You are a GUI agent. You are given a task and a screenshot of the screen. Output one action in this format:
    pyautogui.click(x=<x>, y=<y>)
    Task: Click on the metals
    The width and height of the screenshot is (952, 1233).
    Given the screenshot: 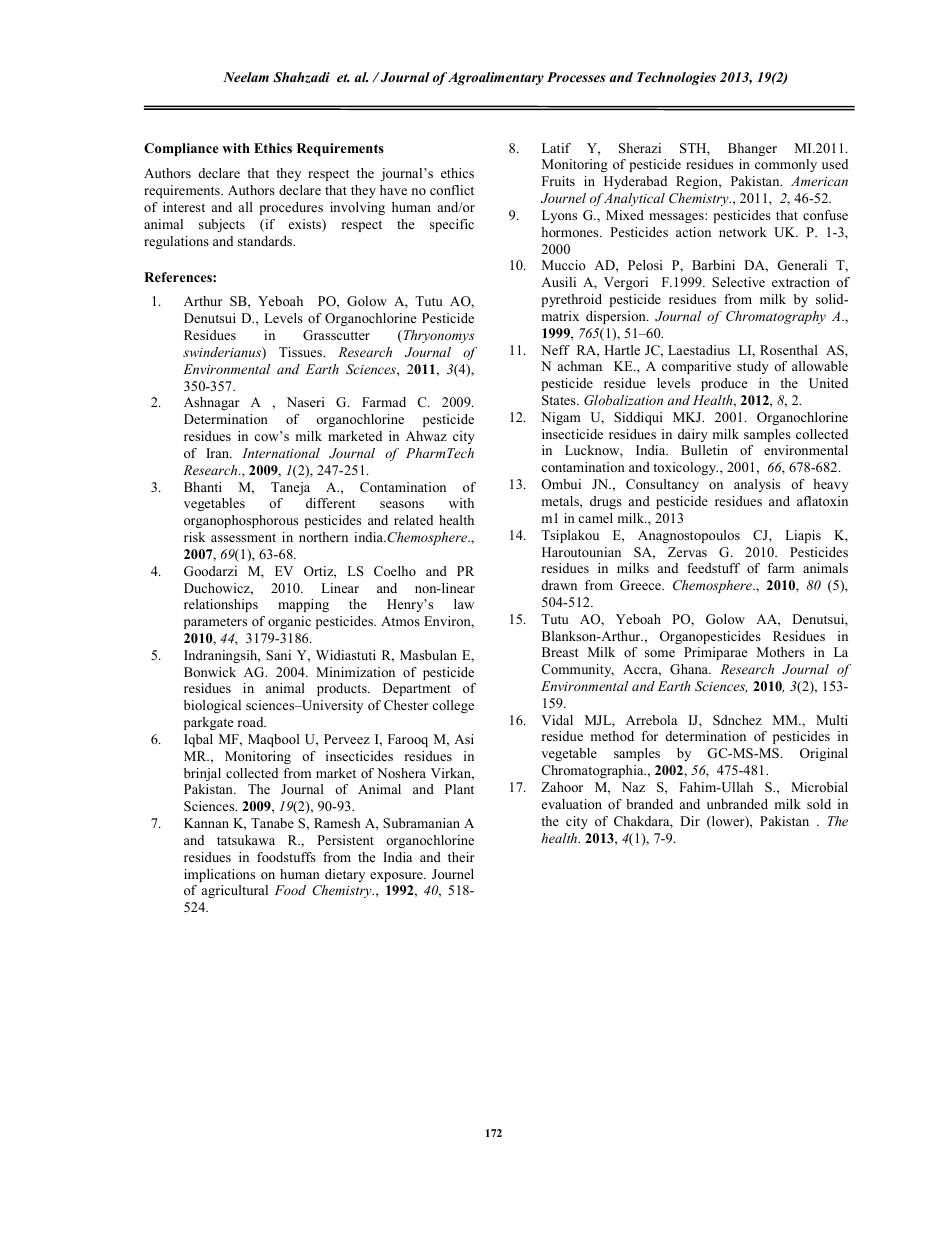 What is the action you would take?
    pyautogui.click(x=561, y=501)
